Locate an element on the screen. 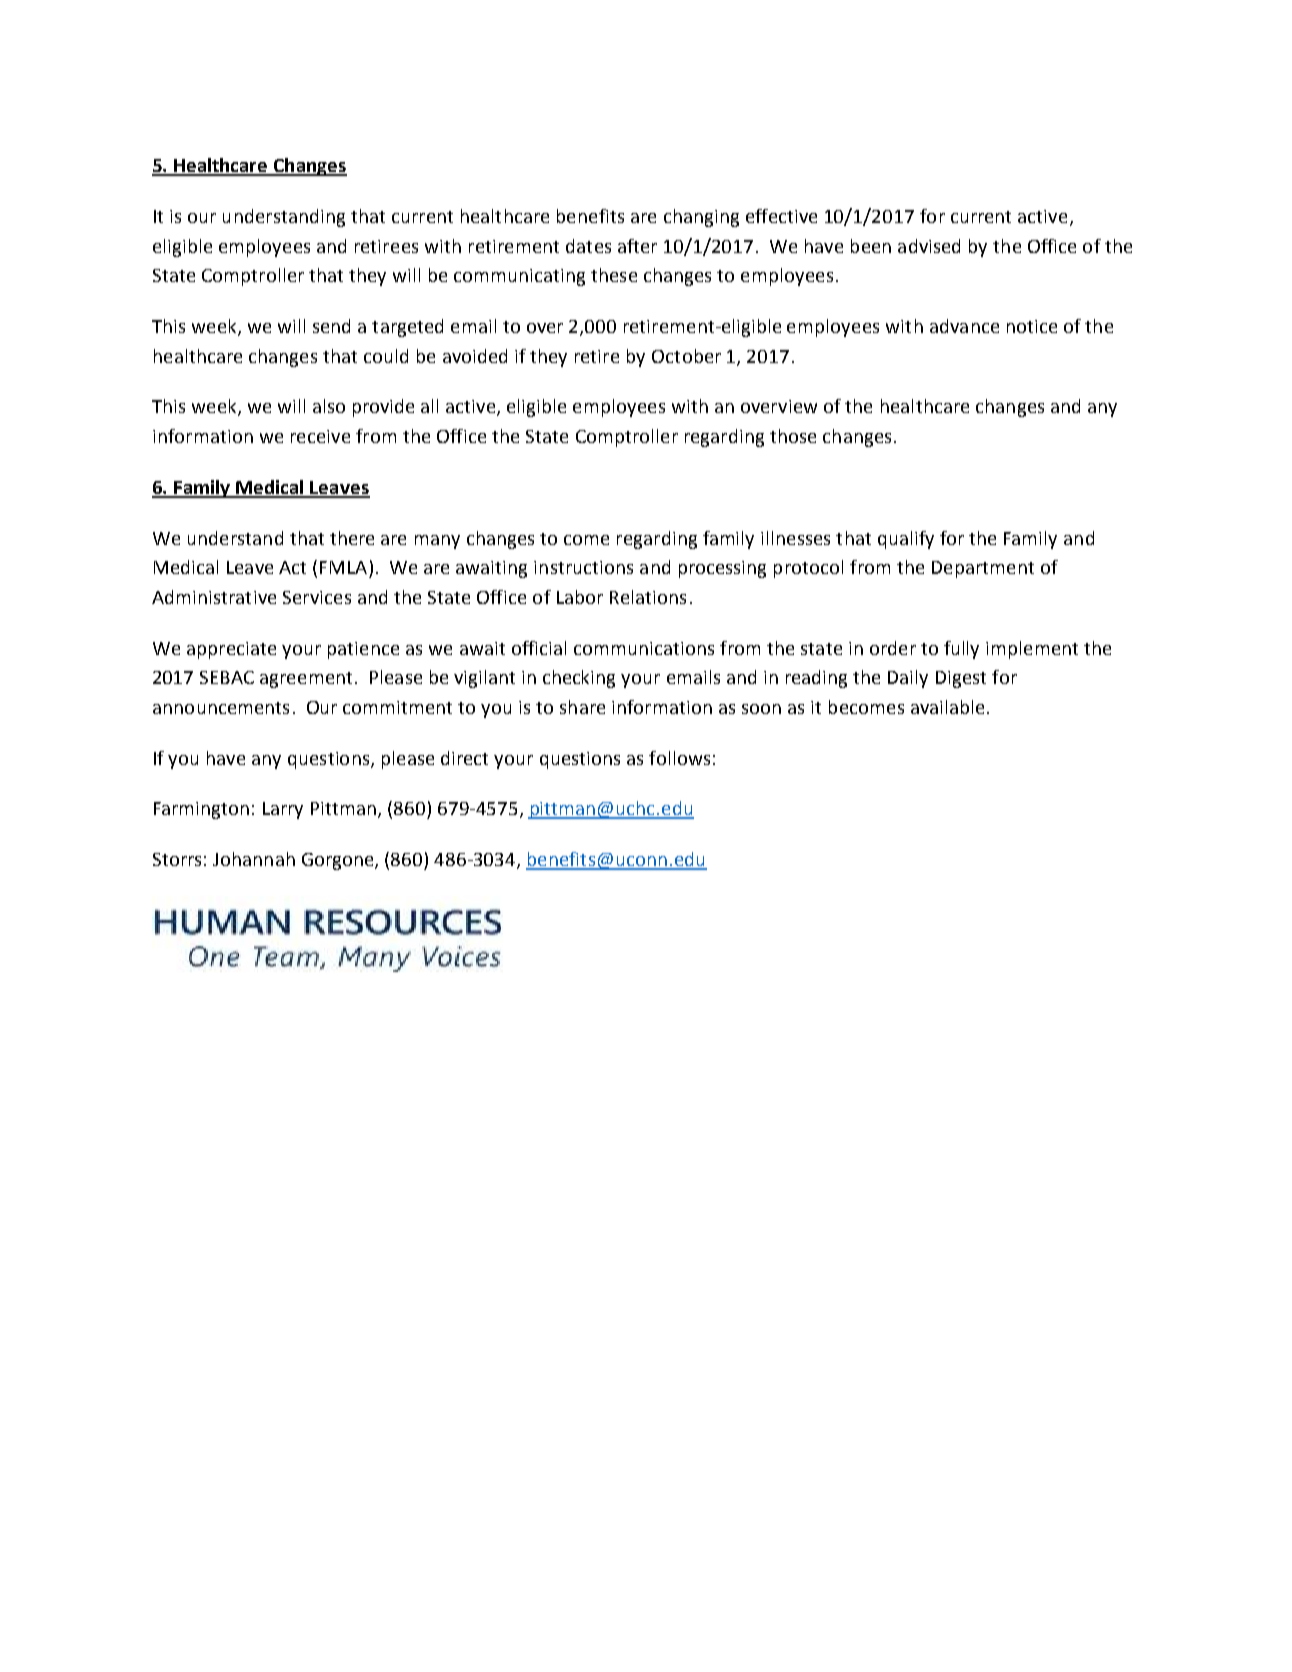 Image resolution: width=1292 pixels, height=1672 pixels. Services is located at coordinates (317, 597).
